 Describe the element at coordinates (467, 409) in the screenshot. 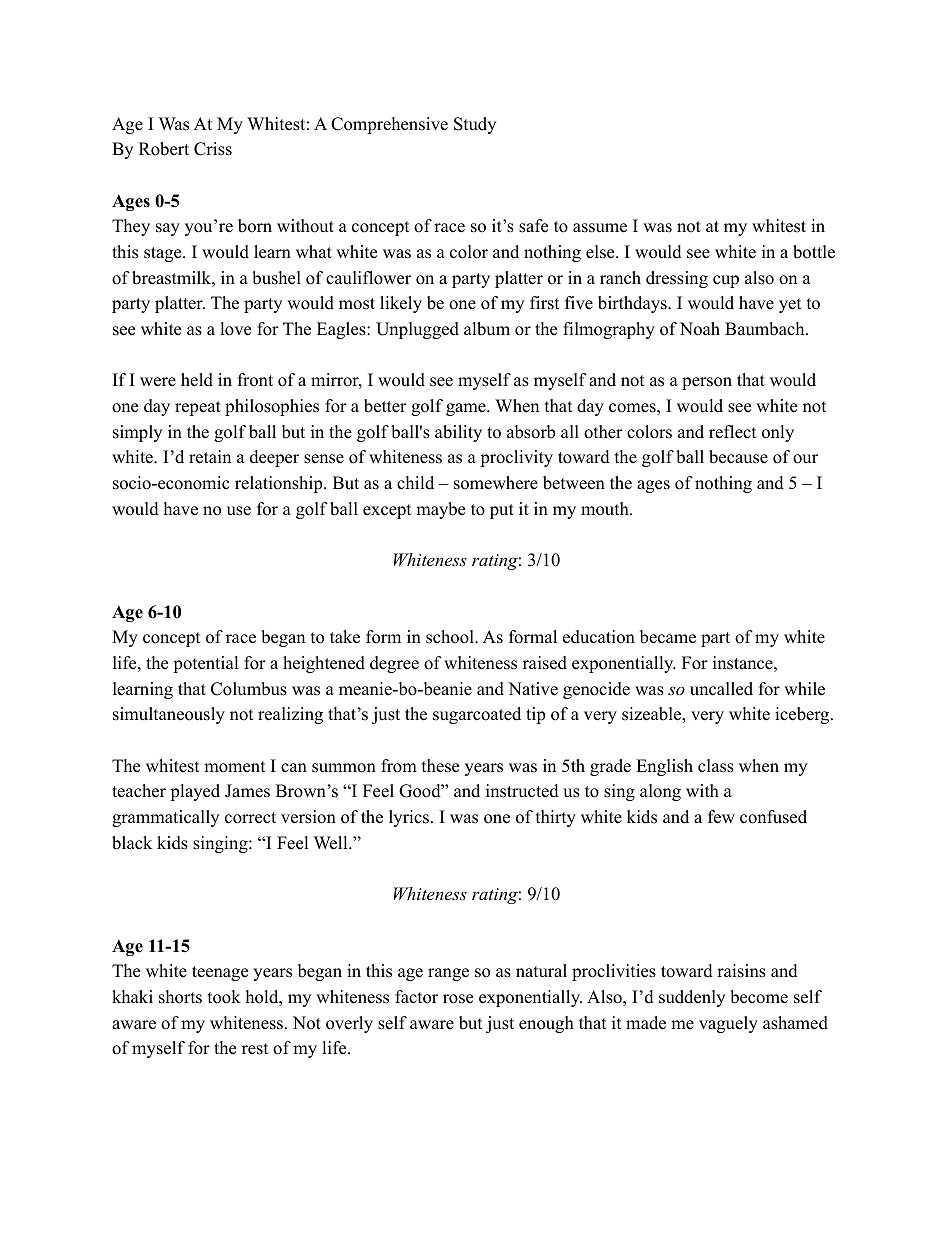

I see `game` at that location.
